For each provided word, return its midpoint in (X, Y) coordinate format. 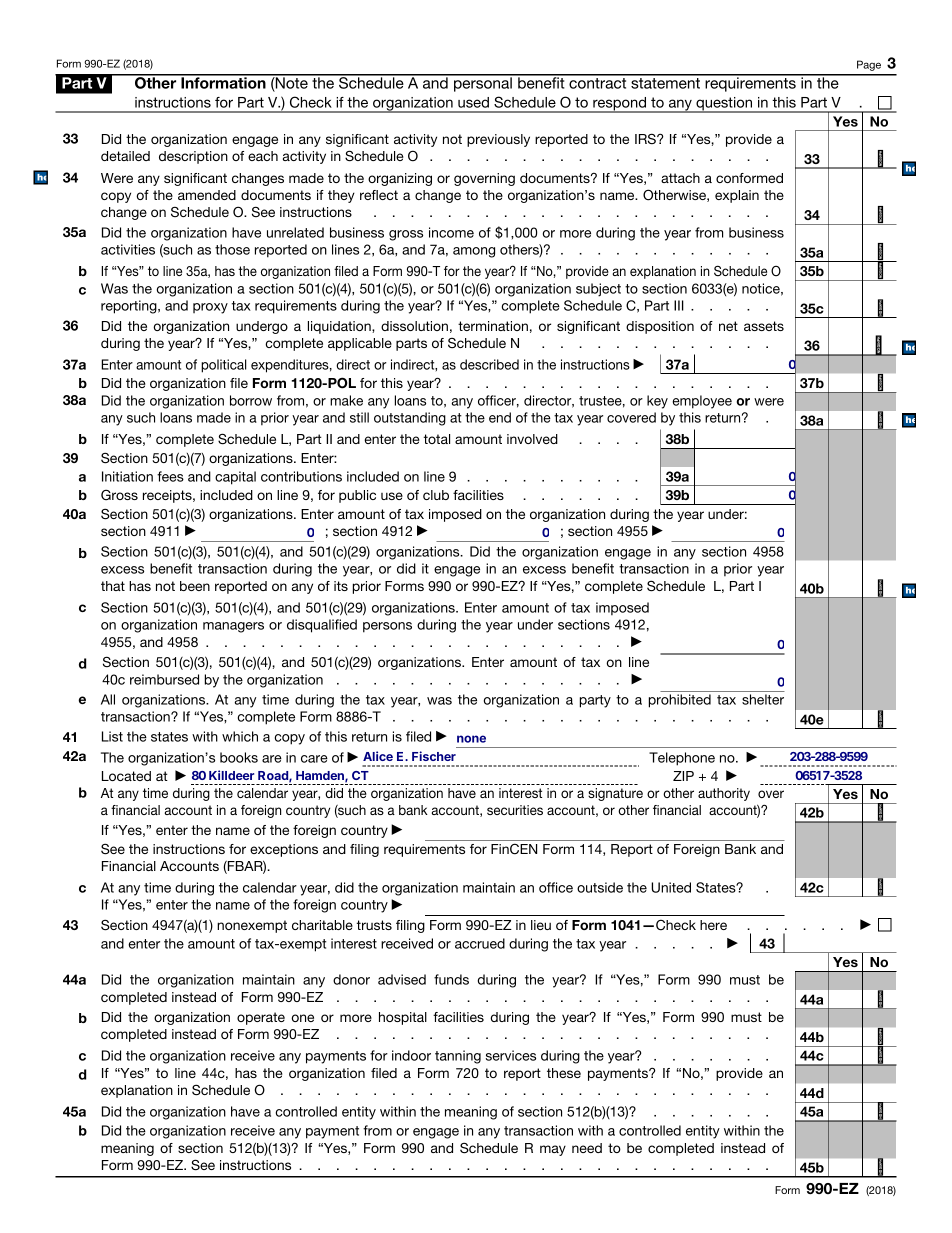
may (553, 1150)
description (193, 157)
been (195, 586)
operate (261, 1018)
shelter (763, 699)
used (473, 102)
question (724, 105)
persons (387, 627)
